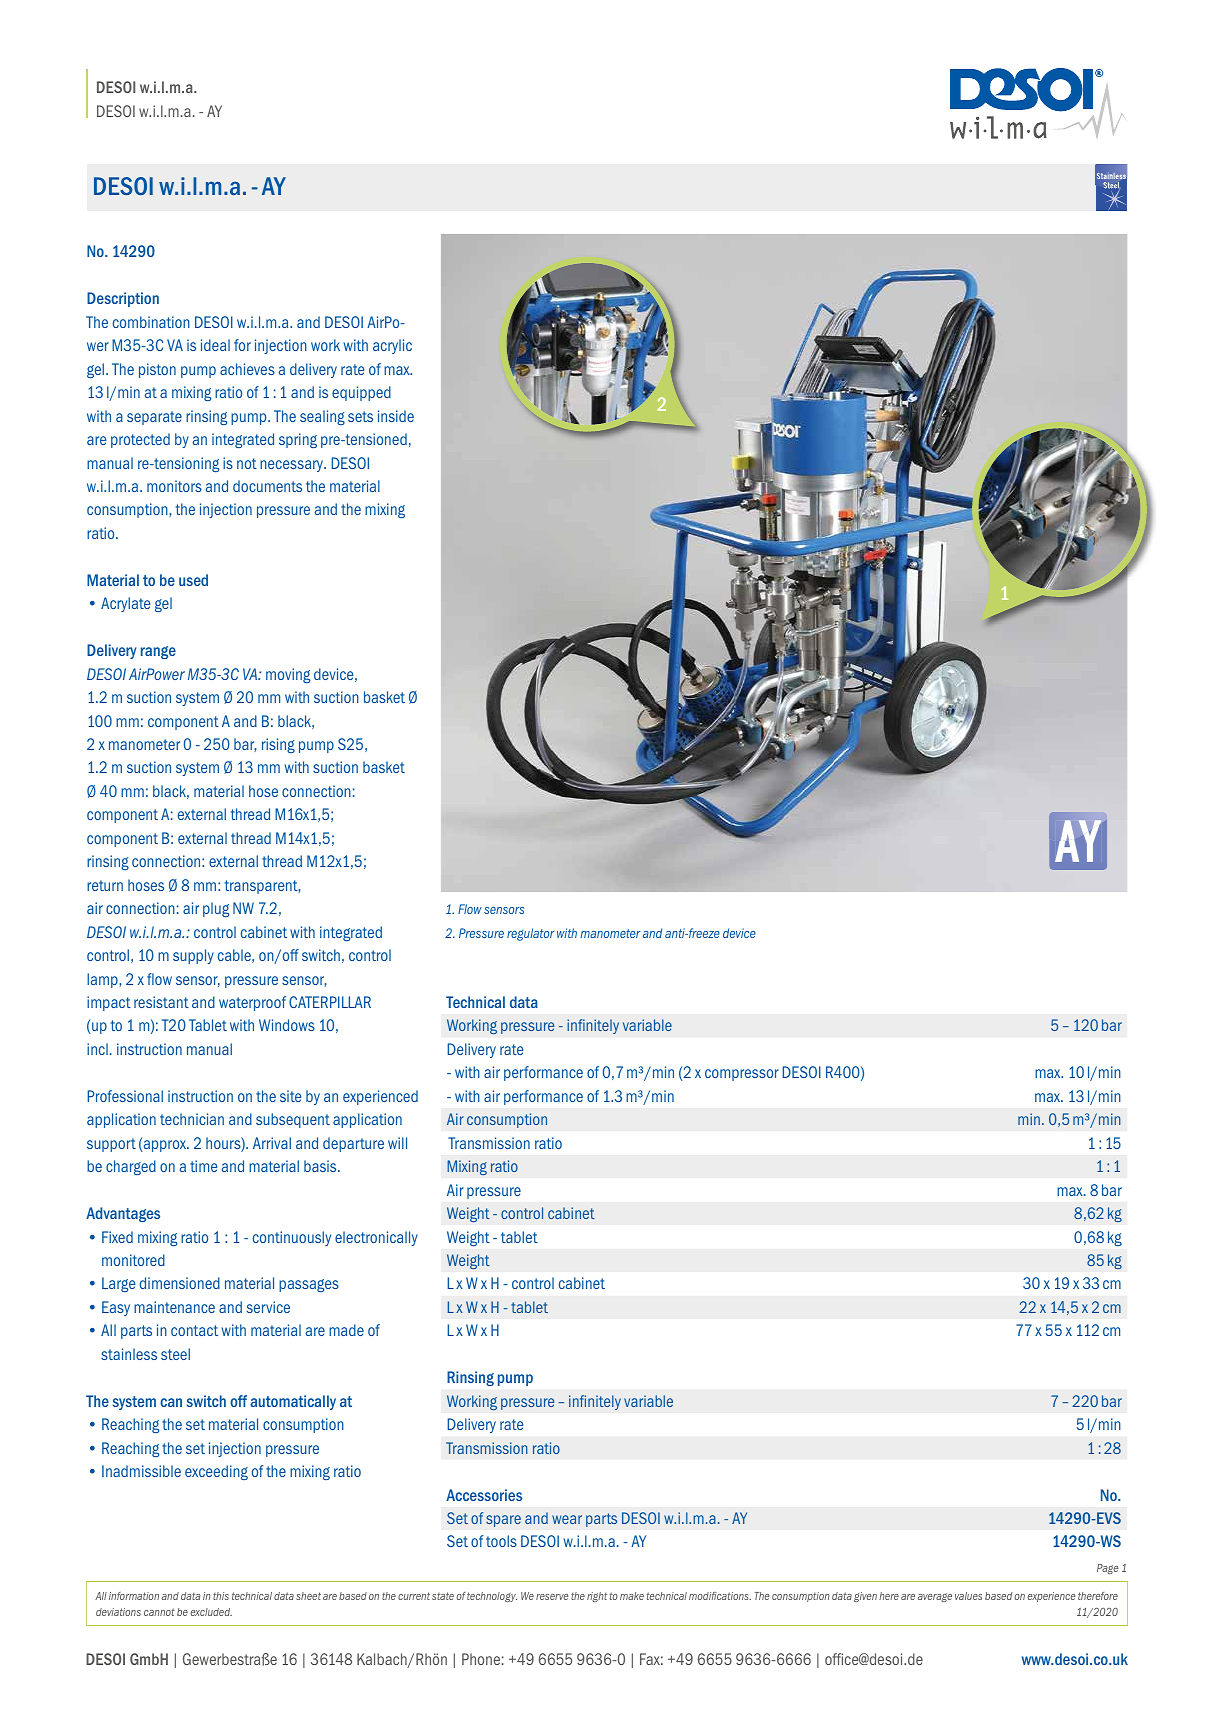 The height and width of the document is (1717, 1214). What do you see at coordinates (397, 1143) in the document?
I see `will` at bounding box center [397, 1143].
